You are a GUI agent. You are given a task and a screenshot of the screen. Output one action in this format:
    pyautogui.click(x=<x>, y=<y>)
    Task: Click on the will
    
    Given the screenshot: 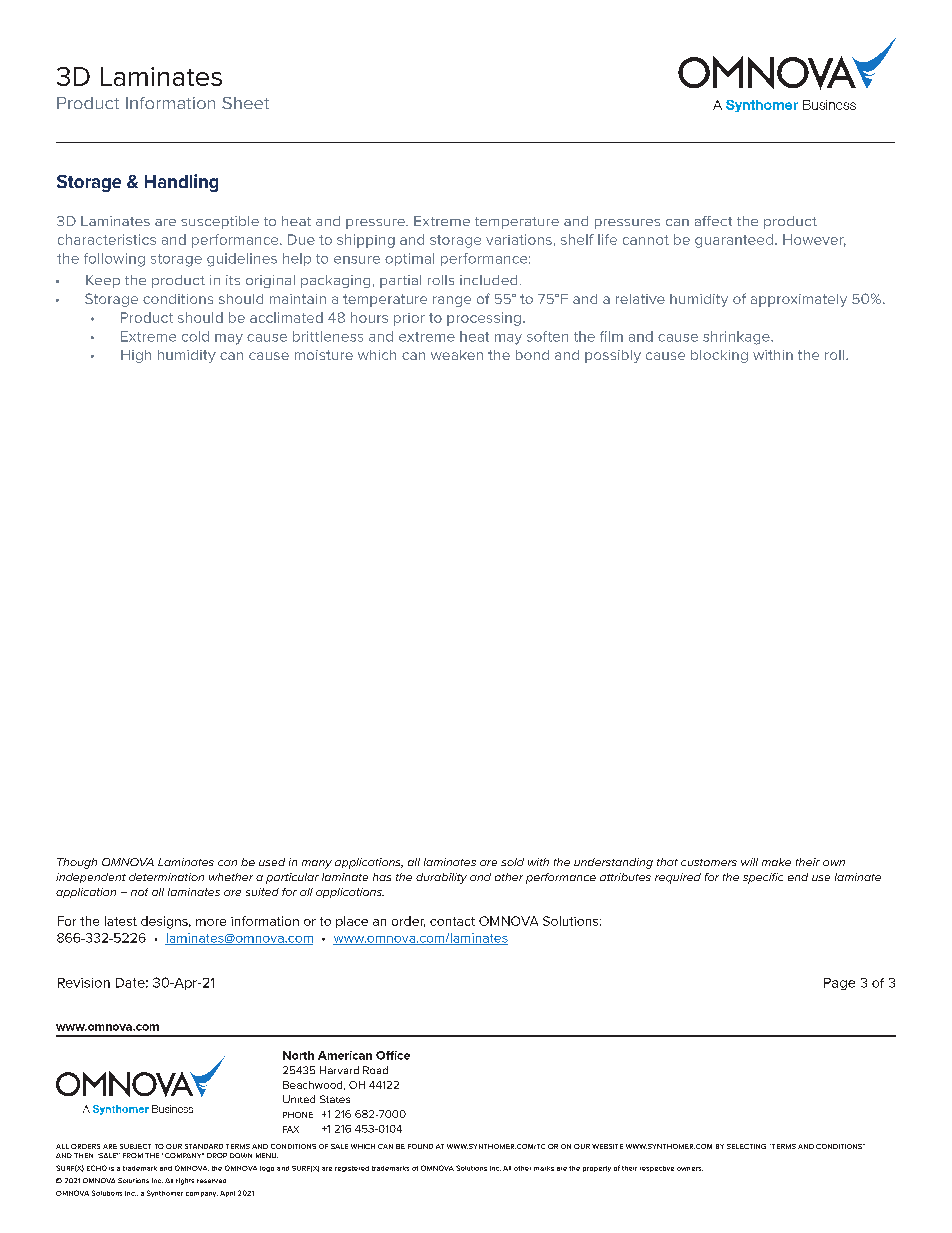 What is the action you would take?
    pyautogui.click(x=749, y=862)
